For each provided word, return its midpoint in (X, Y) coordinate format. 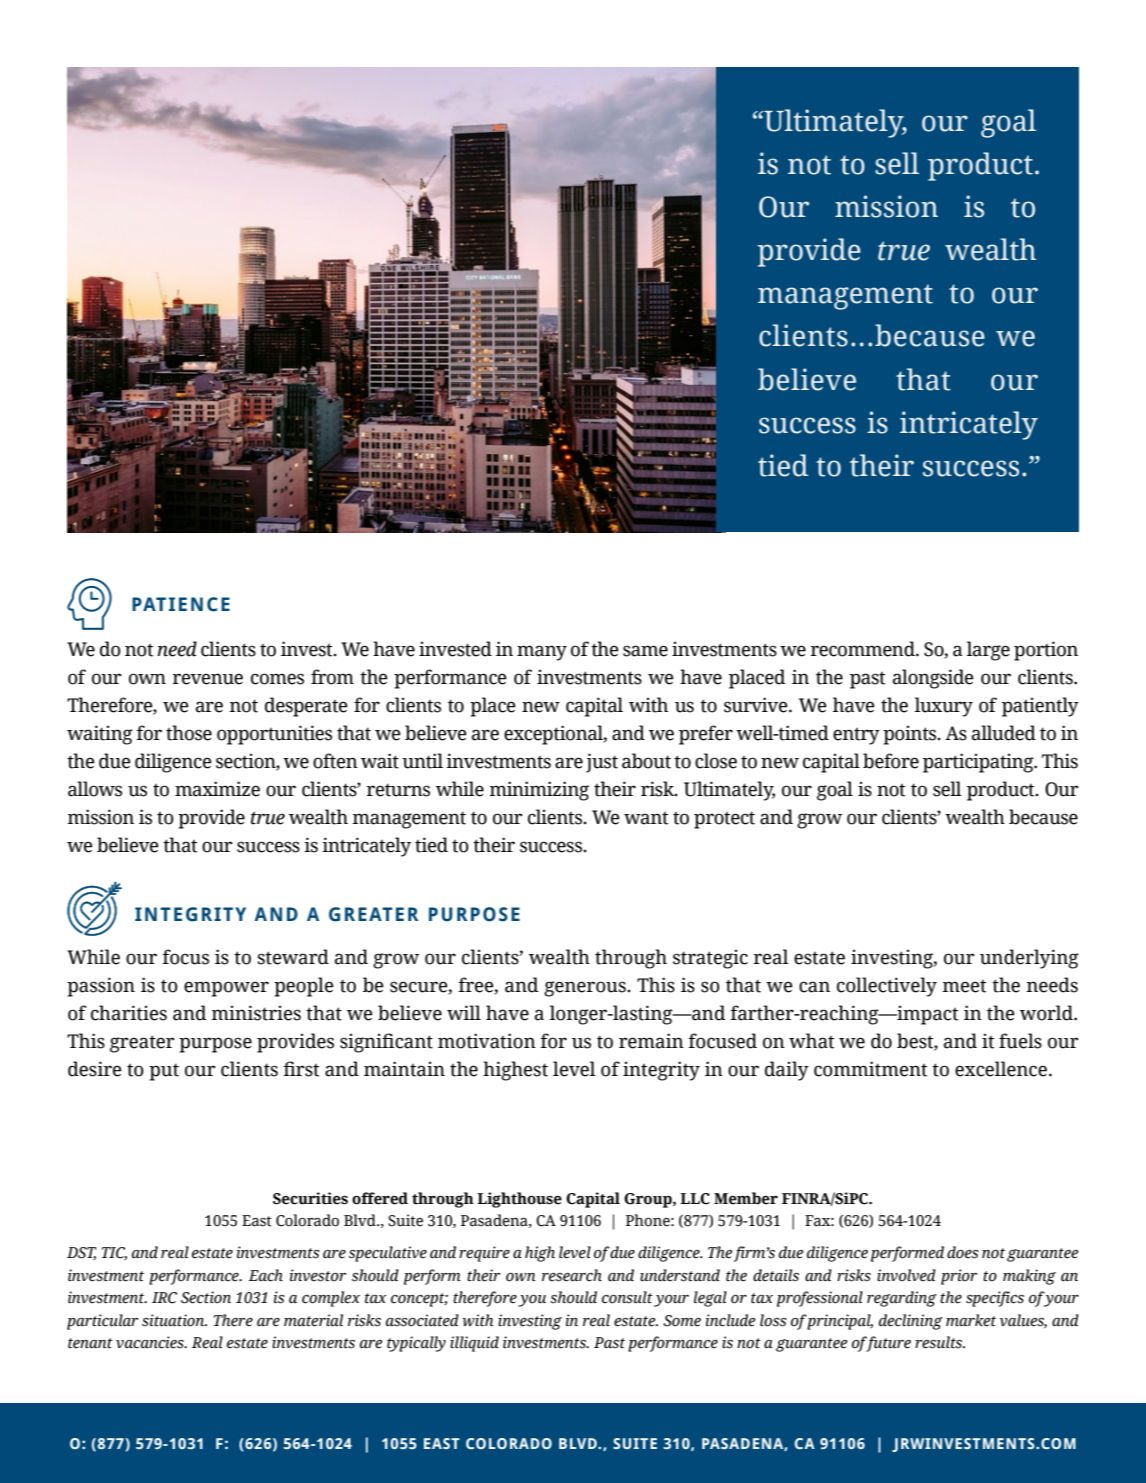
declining (911, 1322)
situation (174, 1320)
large (988, 651)
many (542, 653)
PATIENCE (181, 604)
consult (627, 1297)
